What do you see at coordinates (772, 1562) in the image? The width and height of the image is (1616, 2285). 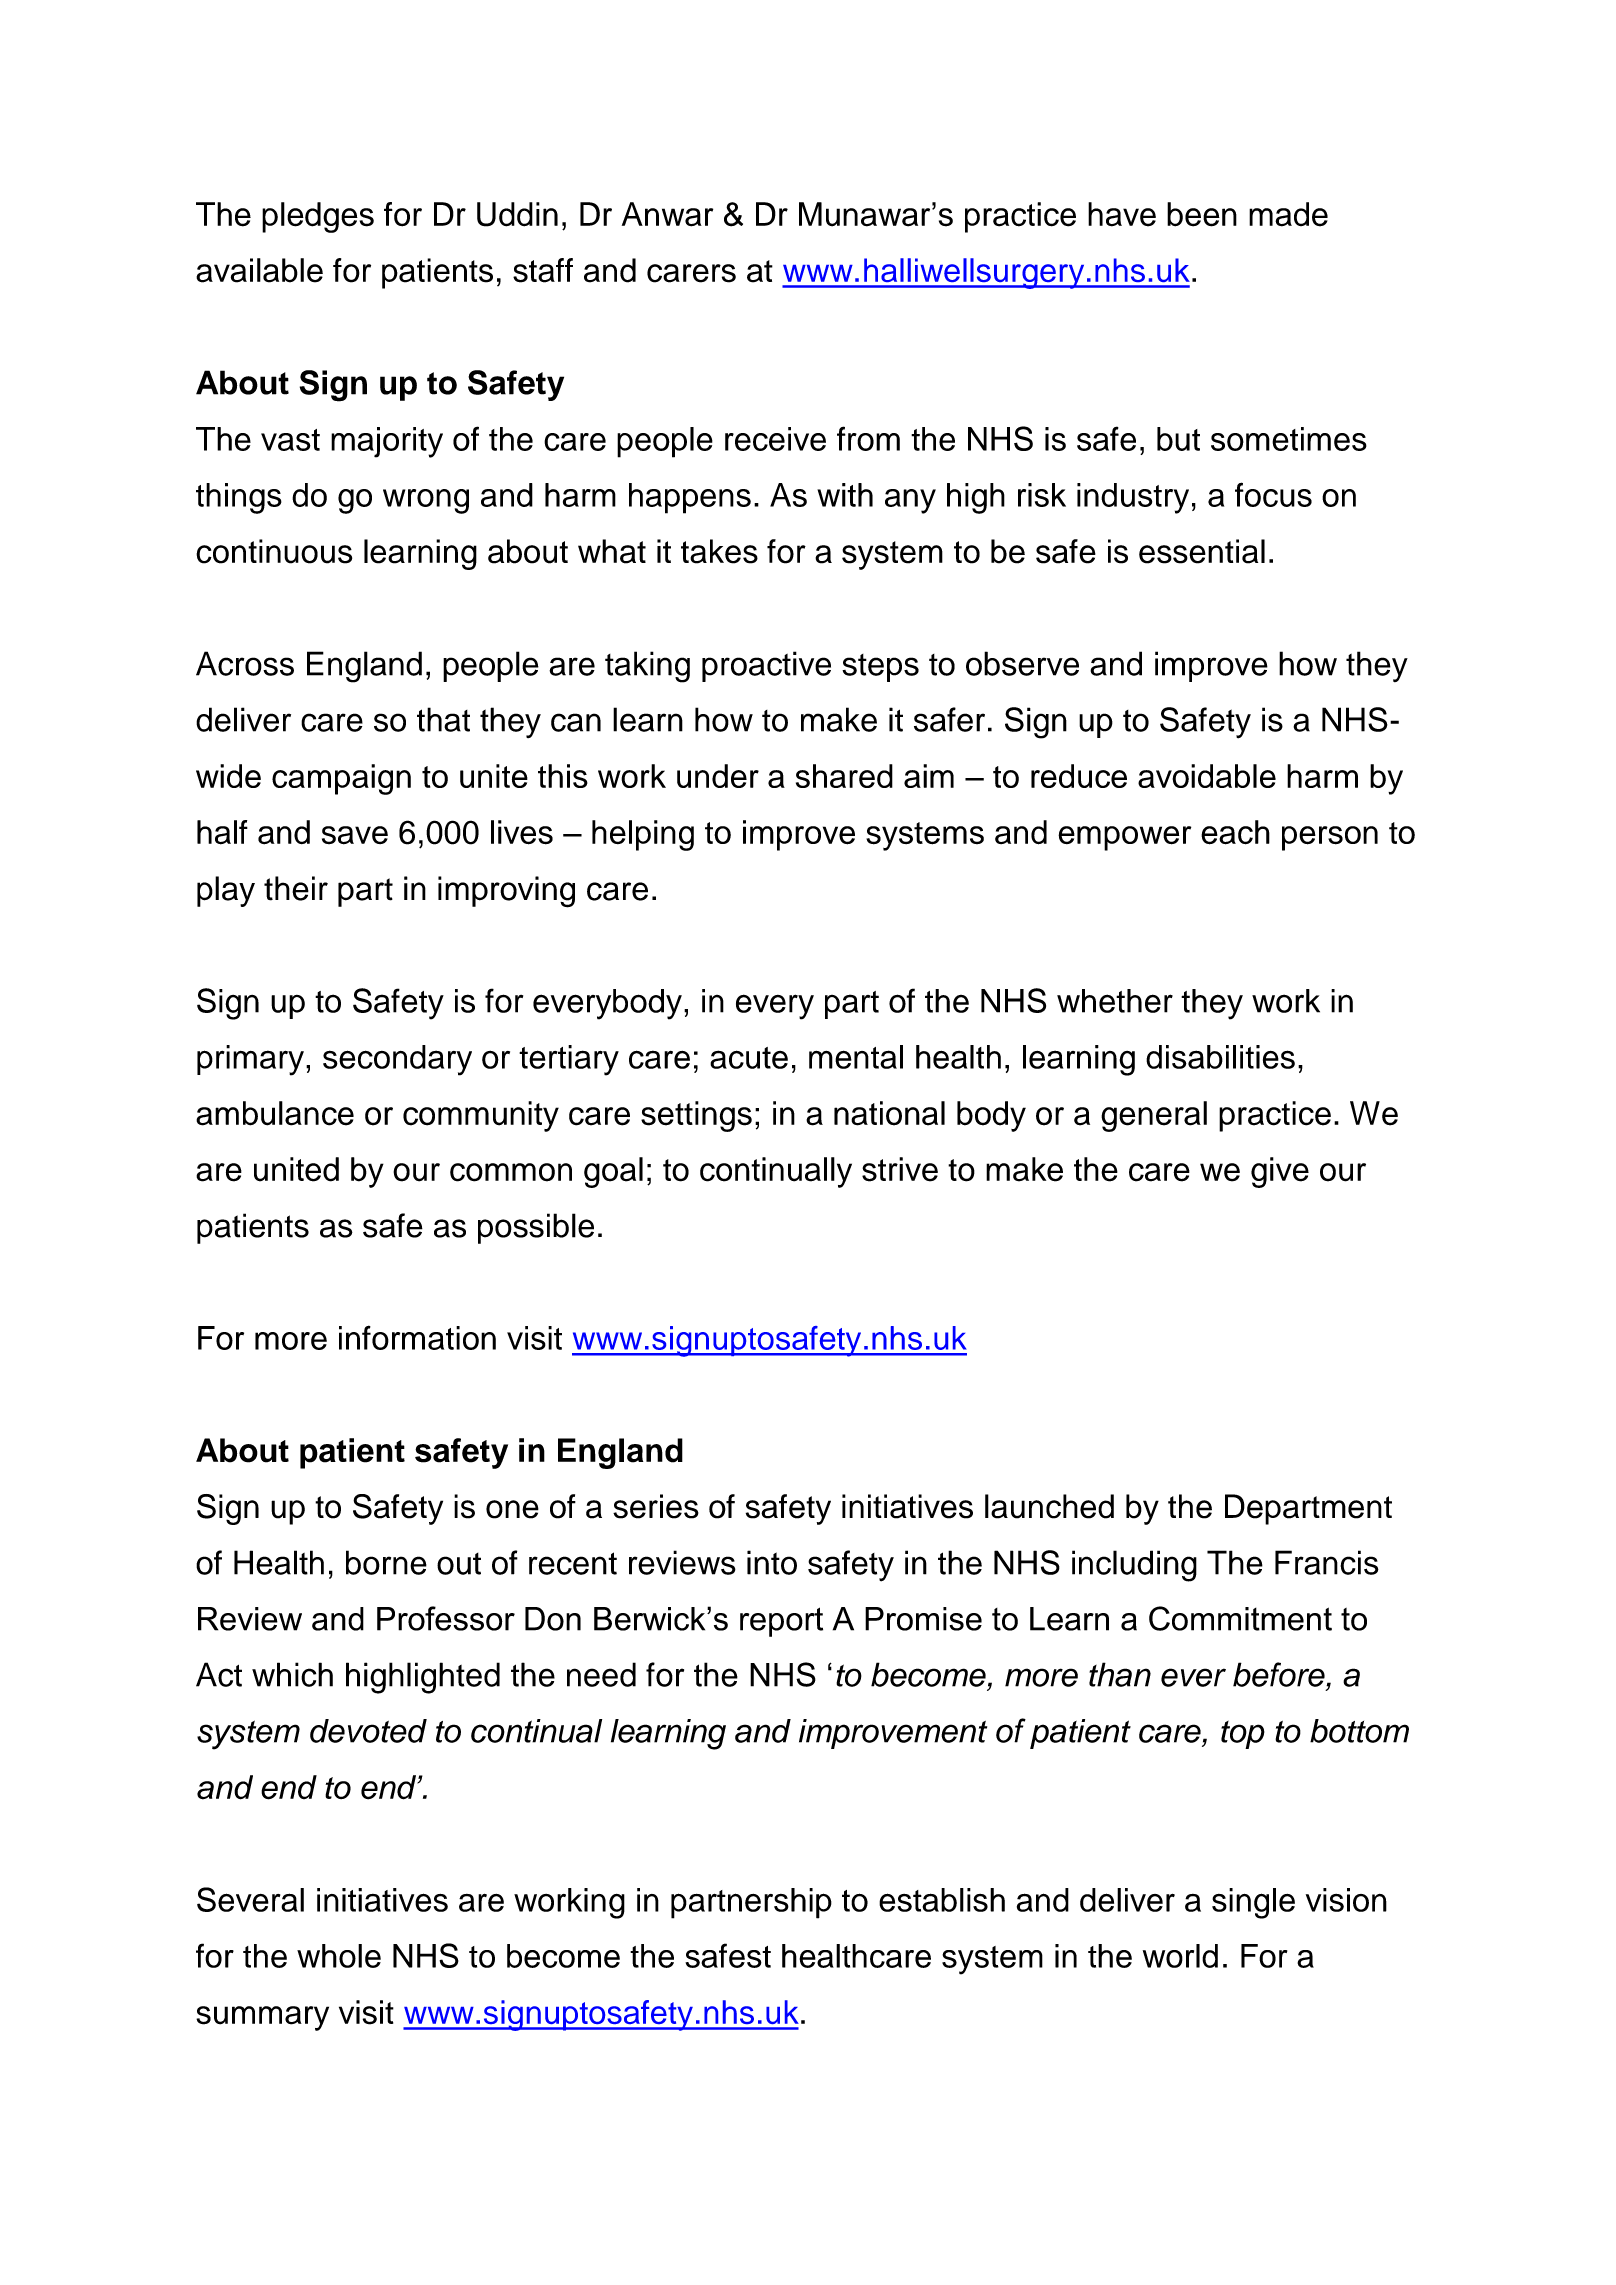 I see `into` at bounding box center [772, 1562].
